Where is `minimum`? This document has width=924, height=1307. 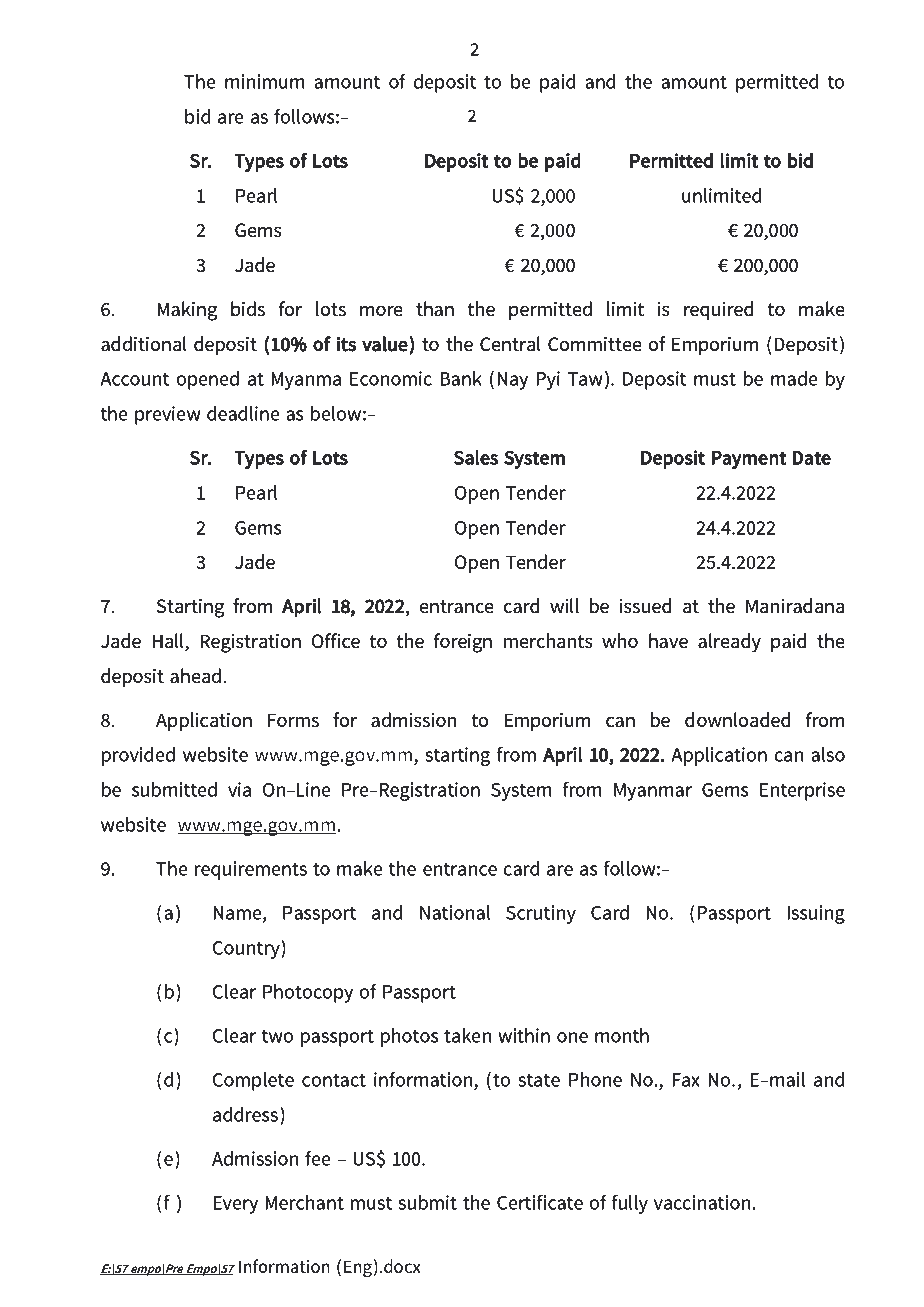
minimum is located at coordinates (265, 81).
